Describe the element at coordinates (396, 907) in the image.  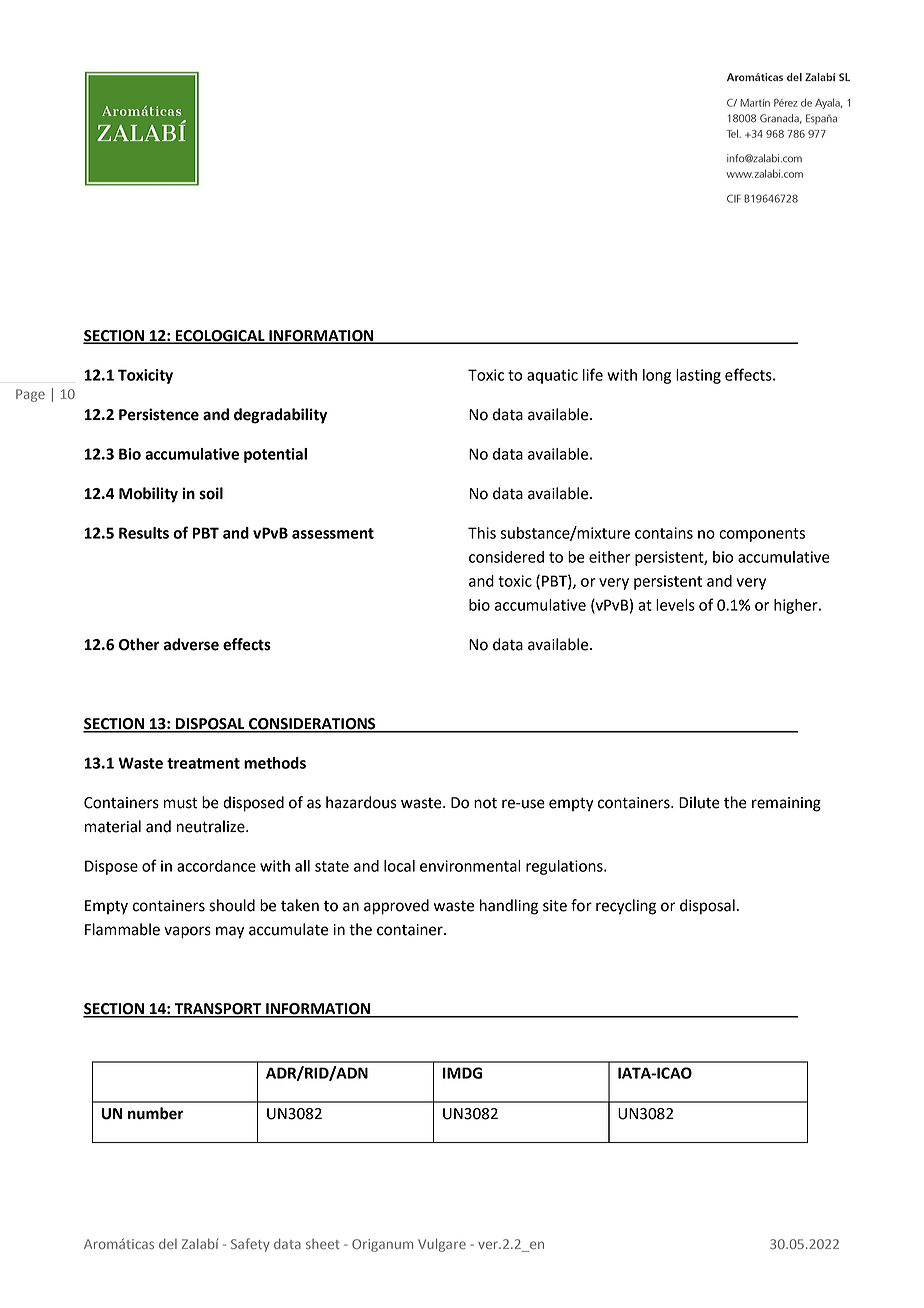
I see `approved` at that location.
